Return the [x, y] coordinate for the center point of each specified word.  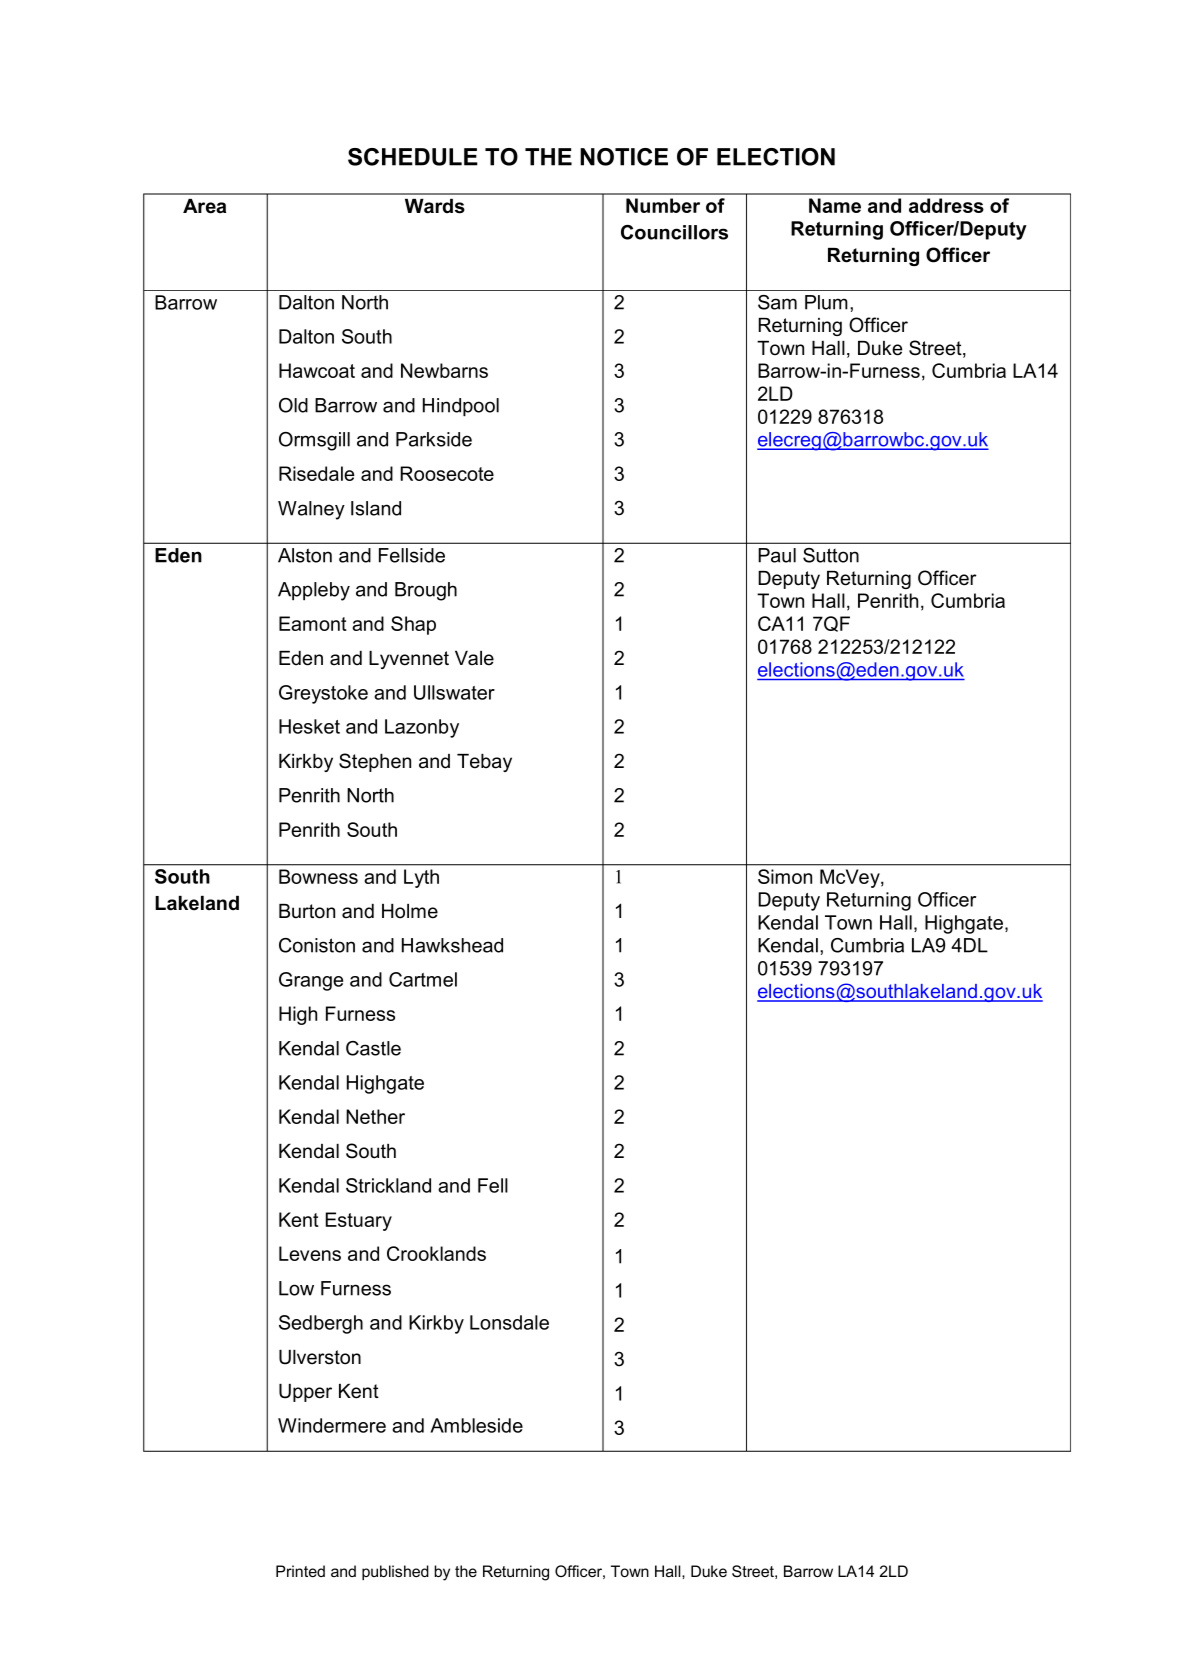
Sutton [831, 555]
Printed [300, 1571]
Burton [307, 911]
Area [204, 206]
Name [835, 205]
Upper [305, 1393]
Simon [785, 876]
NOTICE [624, 157]
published [395, 1572]
